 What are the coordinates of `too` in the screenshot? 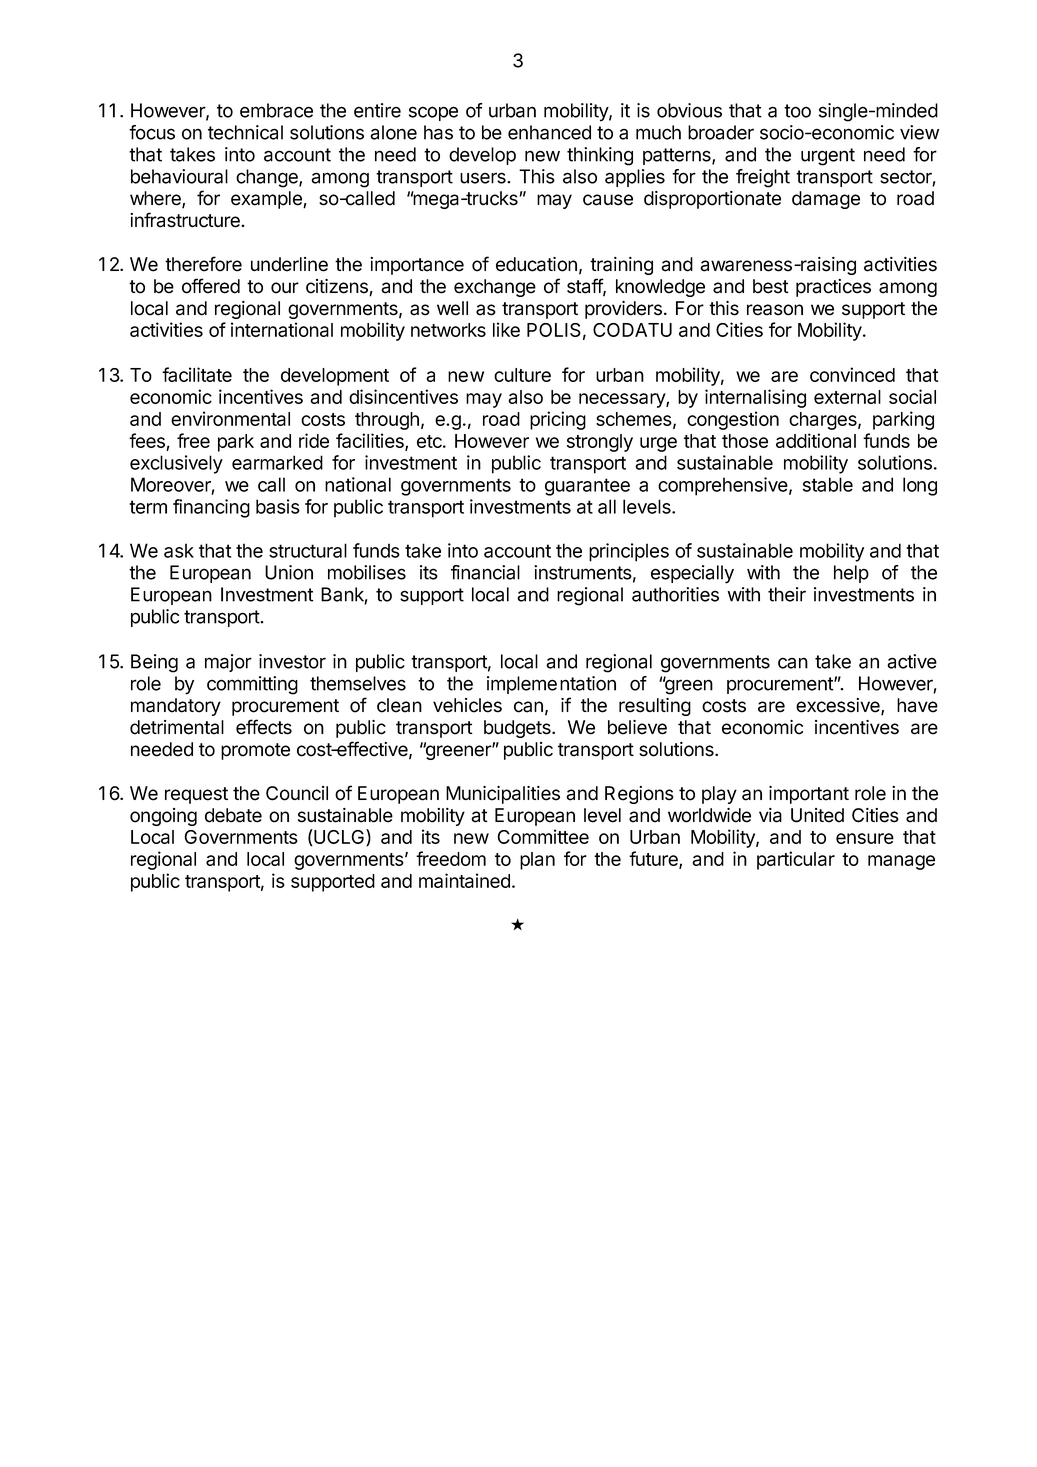 It's located at (797, 111).
